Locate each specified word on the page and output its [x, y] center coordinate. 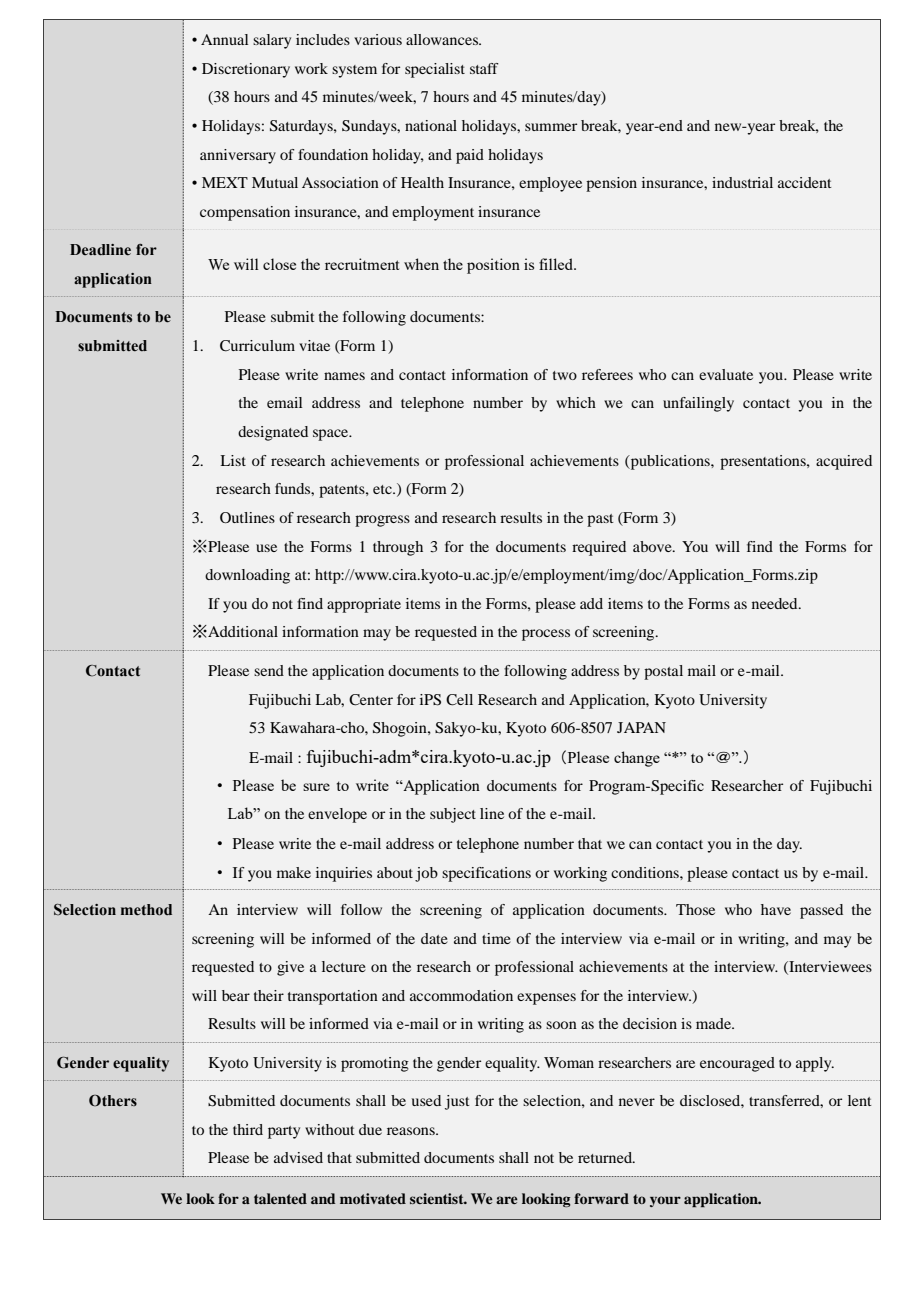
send [269, 670]
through [398, 548]
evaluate [726, 374]
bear [236, 995]
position [493, 266]
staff [484, 68]
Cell [459, 700]
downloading [247, 576]
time [496, 938]
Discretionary [246, 70]
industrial [742, 182]
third [248, 1129]
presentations [764, 462]
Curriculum [257, 346]
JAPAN [641, 727]
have [776, 909]
